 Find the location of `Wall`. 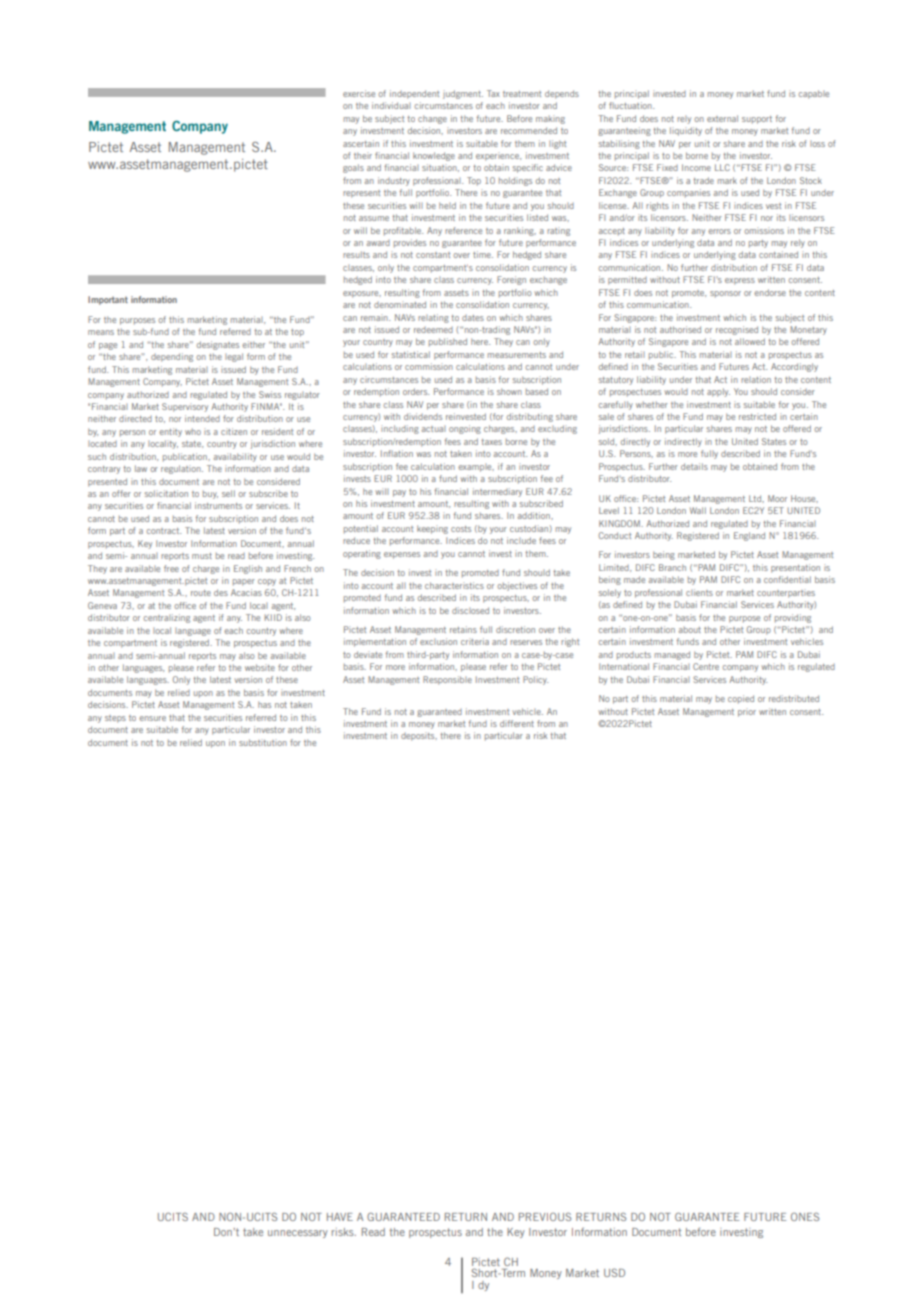

Wall is located at coordinates (698, 510).
